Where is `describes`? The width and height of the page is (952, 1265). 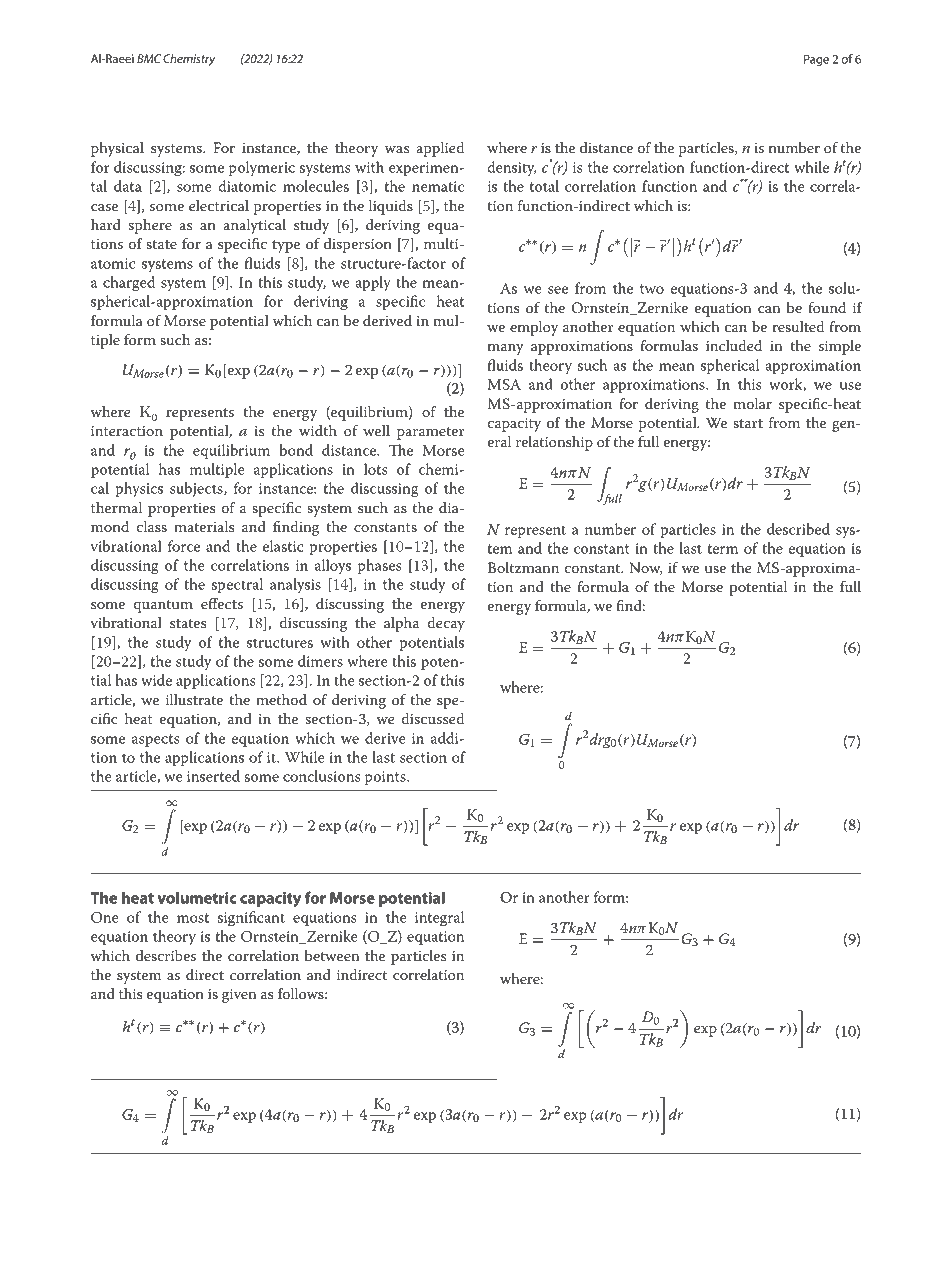 describes is located at coordinates (166, 956).
